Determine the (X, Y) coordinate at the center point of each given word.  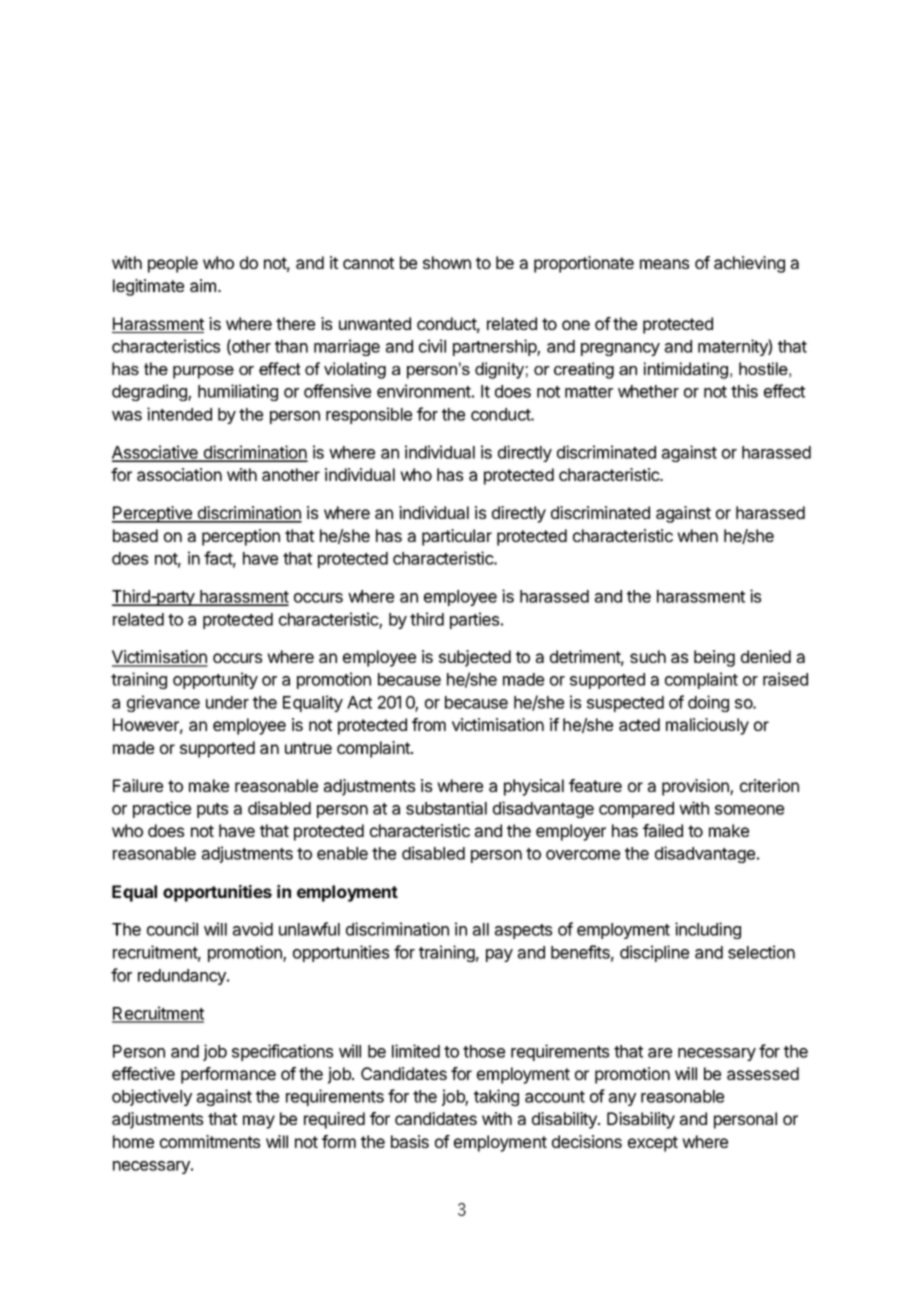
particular (457, 537)
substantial (446, 808)
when (697, 535)
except (653, 1144)
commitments (210, 1141)
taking (496, 1097)
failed (663, 830)
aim (204, 285)
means (664, 264)
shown (447, 262)
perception (241, 537)
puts (212, 810)
